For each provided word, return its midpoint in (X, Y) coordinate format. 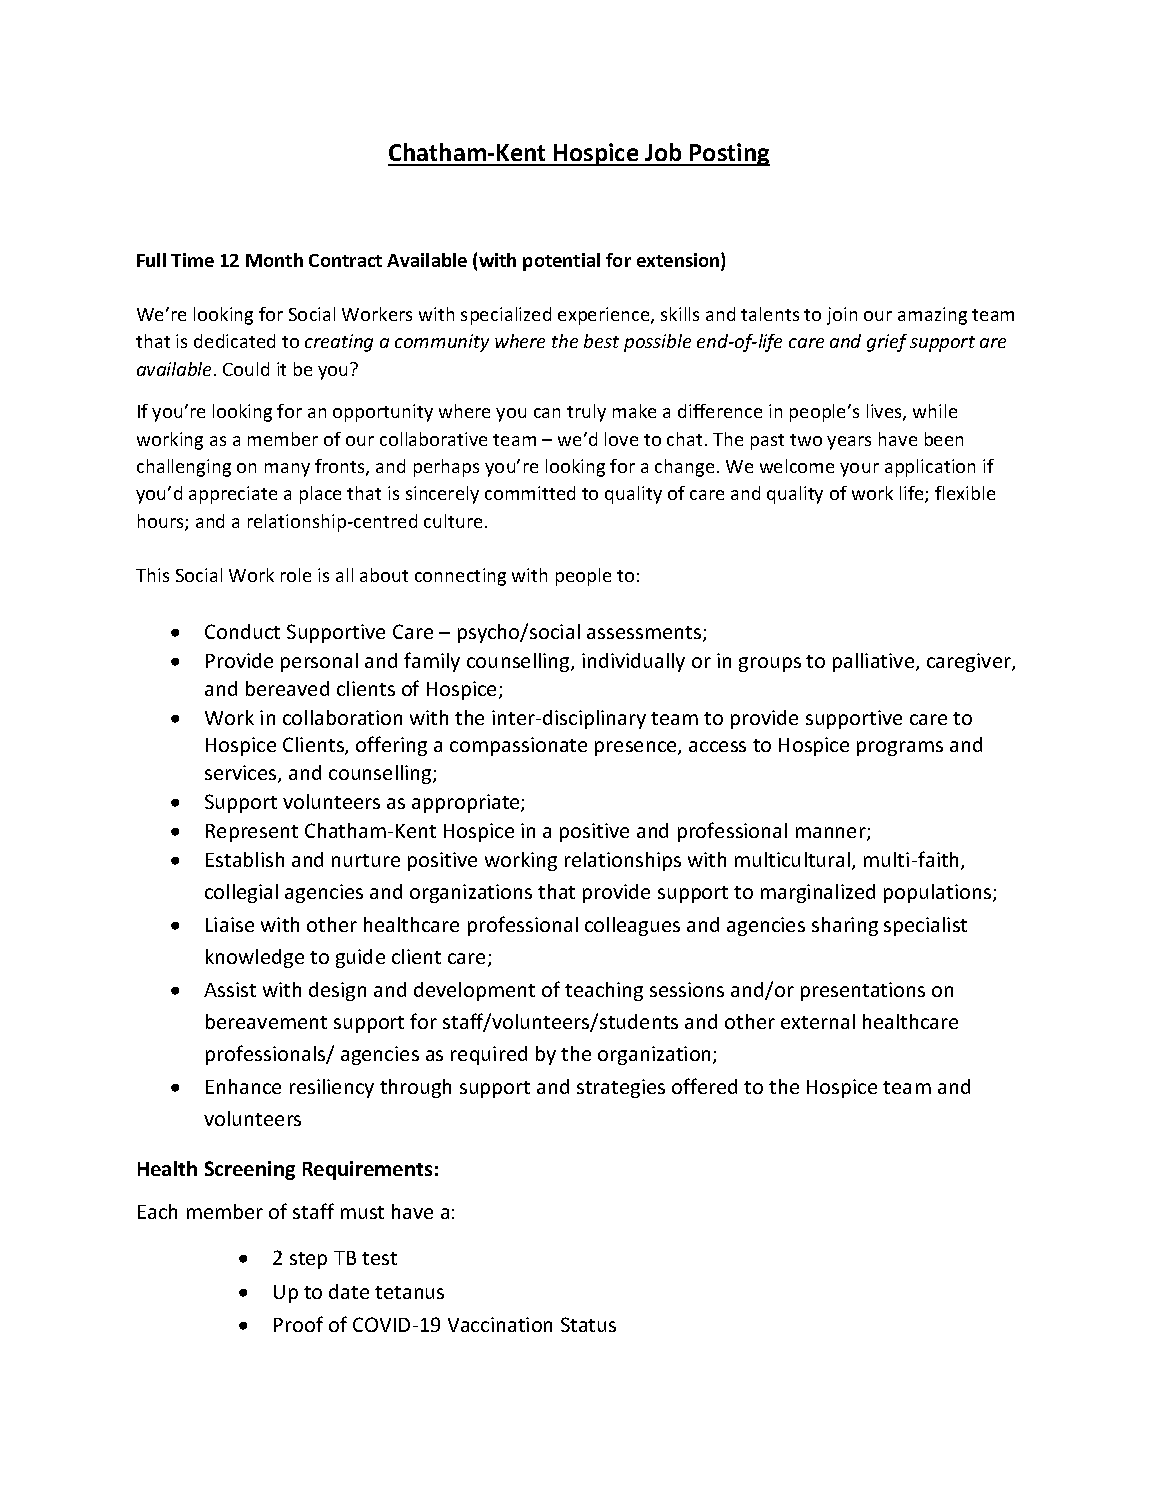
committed (530, 493)
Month (274, 260)
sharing (845, 926)
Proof (298, 1324)
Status (588, 1324)
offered (704, 1086)
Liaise (230, 924)
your (859, 470)
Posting (729, 154)
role (296, 575)
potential (561, 262)
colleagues (632, 926)
